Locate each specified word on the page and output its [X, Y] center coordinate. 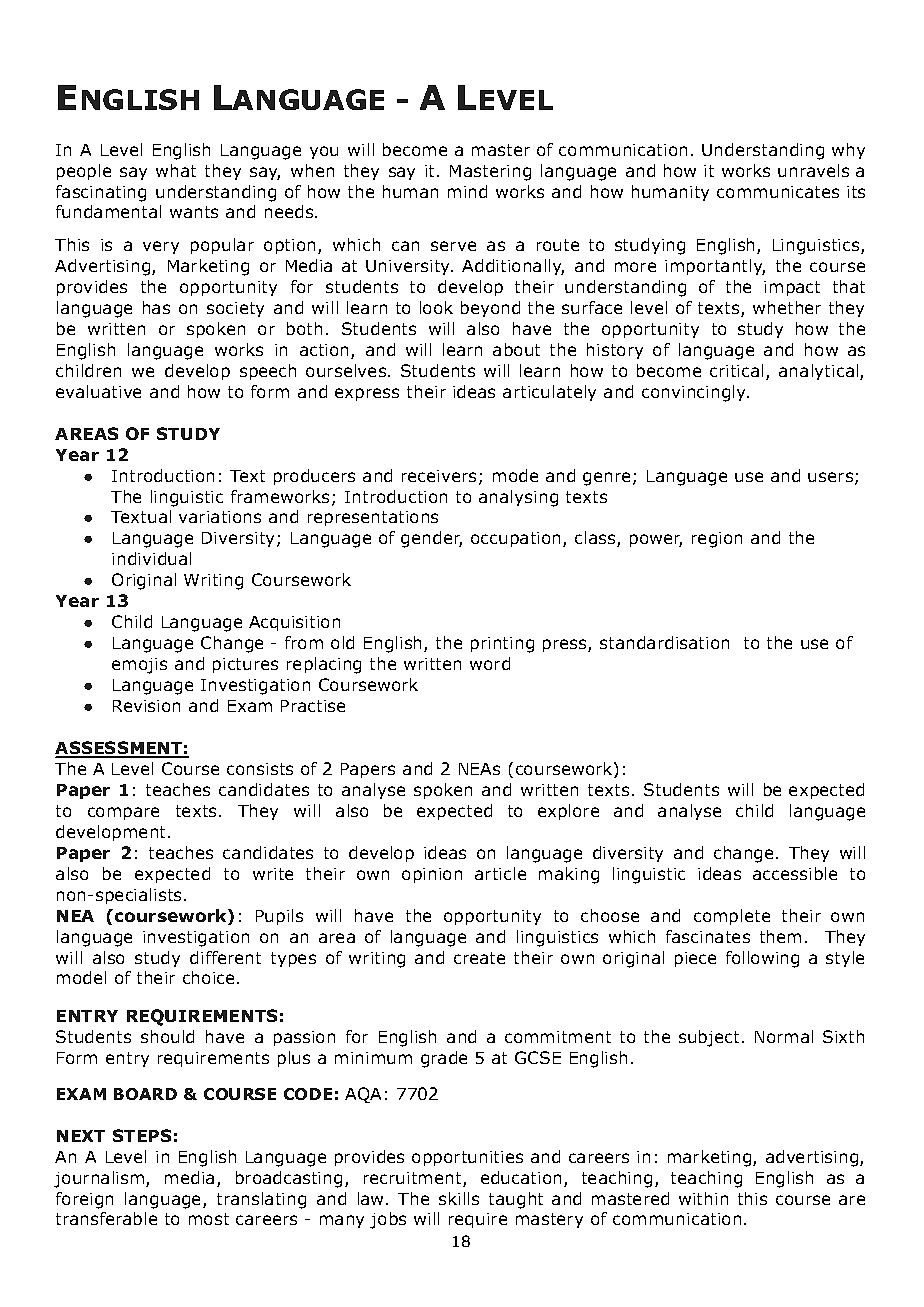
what [176, 170]
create [479, 958]
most [209, 1219]
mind [467, 191]
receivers [441, 477]
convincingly [695, 393]
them [780, 936]
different [225, 957]
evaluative [98, 391]
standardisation [664, 642]
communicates [778, 192]
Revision [146, 706]
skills [459, 1198]
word [490, 663]
